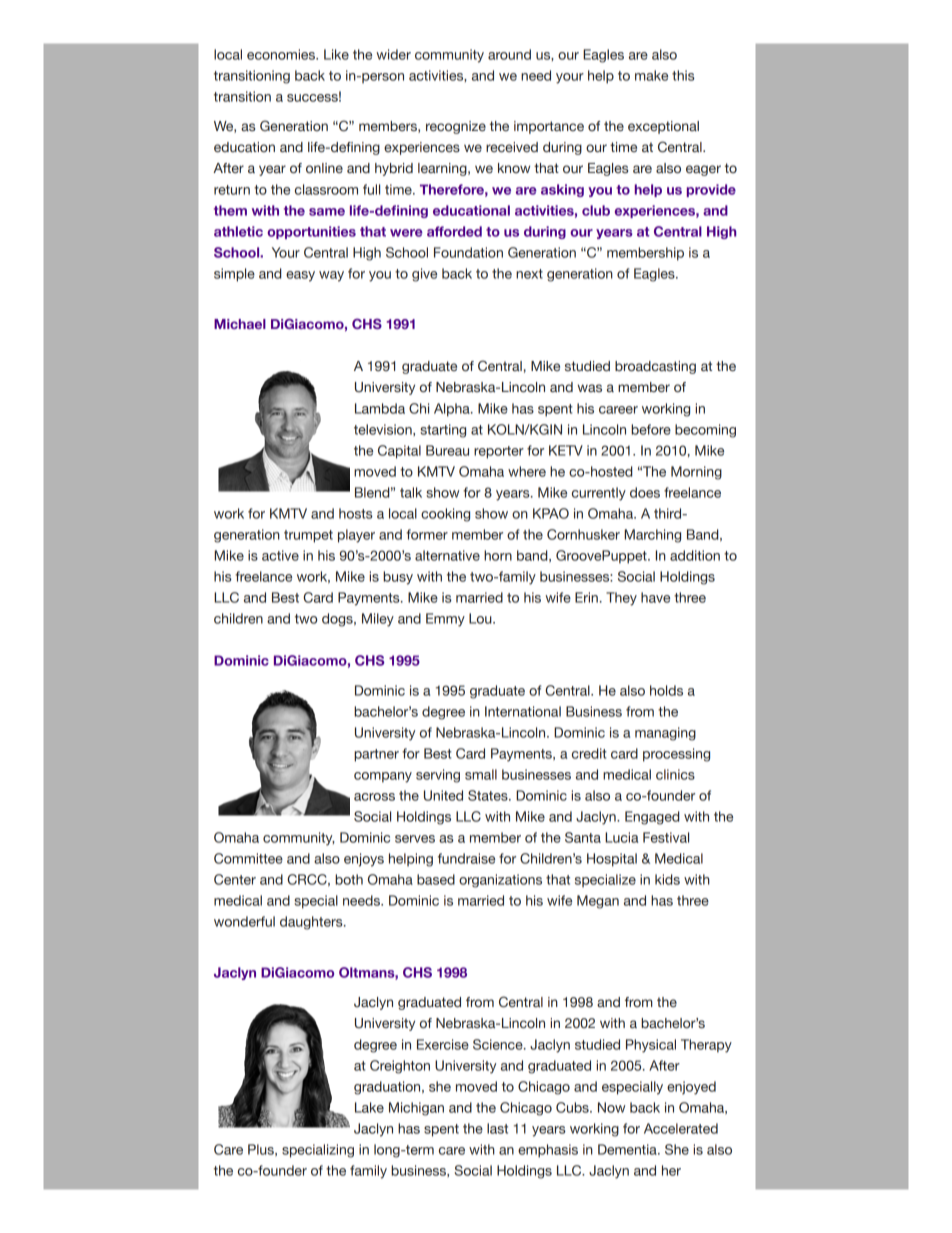  Describe the element at coordinates (666, 690) in the screenshot. I see `holds` at that location.
